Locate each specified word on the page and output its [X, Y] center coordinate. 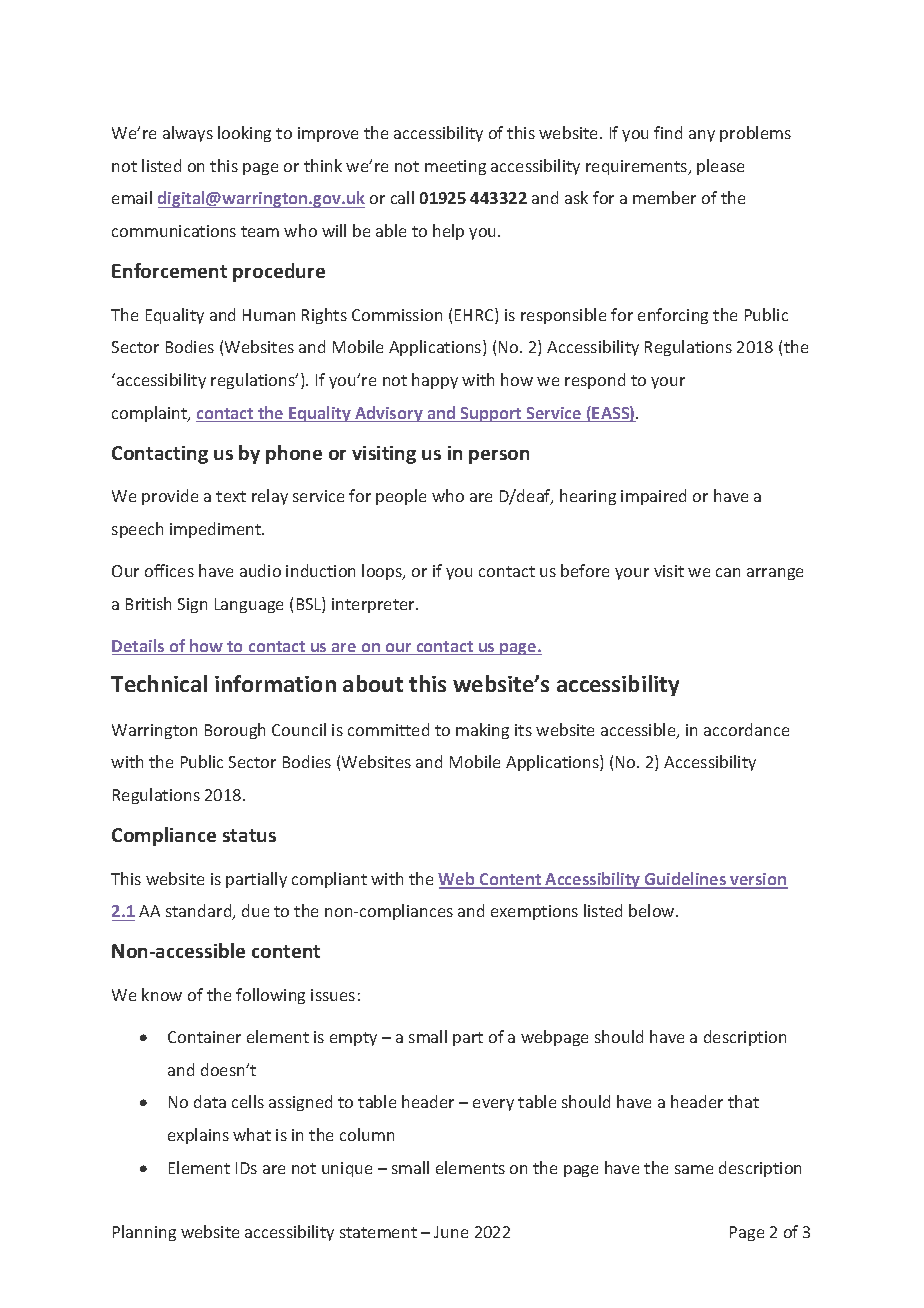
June [451, 1232]
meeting [455, 167]
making [482, 731]
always [188, 134]
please [720, 167]
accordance [746, 729]
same [694, 1169]
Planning [144, 1233]
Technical [159, 683]
